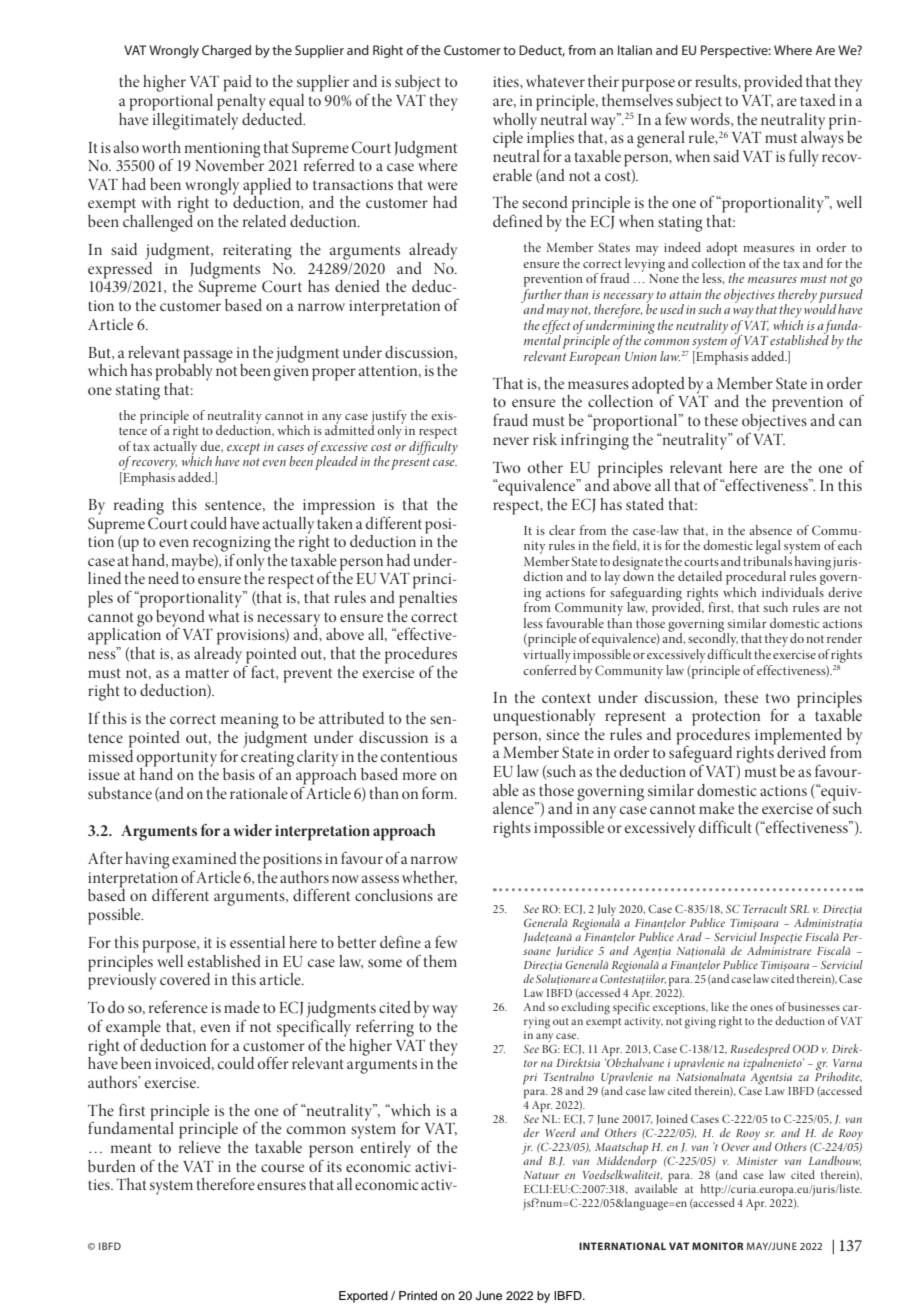 The image size is (924, 1308). What do you see at coordinates (439, 792) in the page?
I see `form` at bounding box center [439, 792].
